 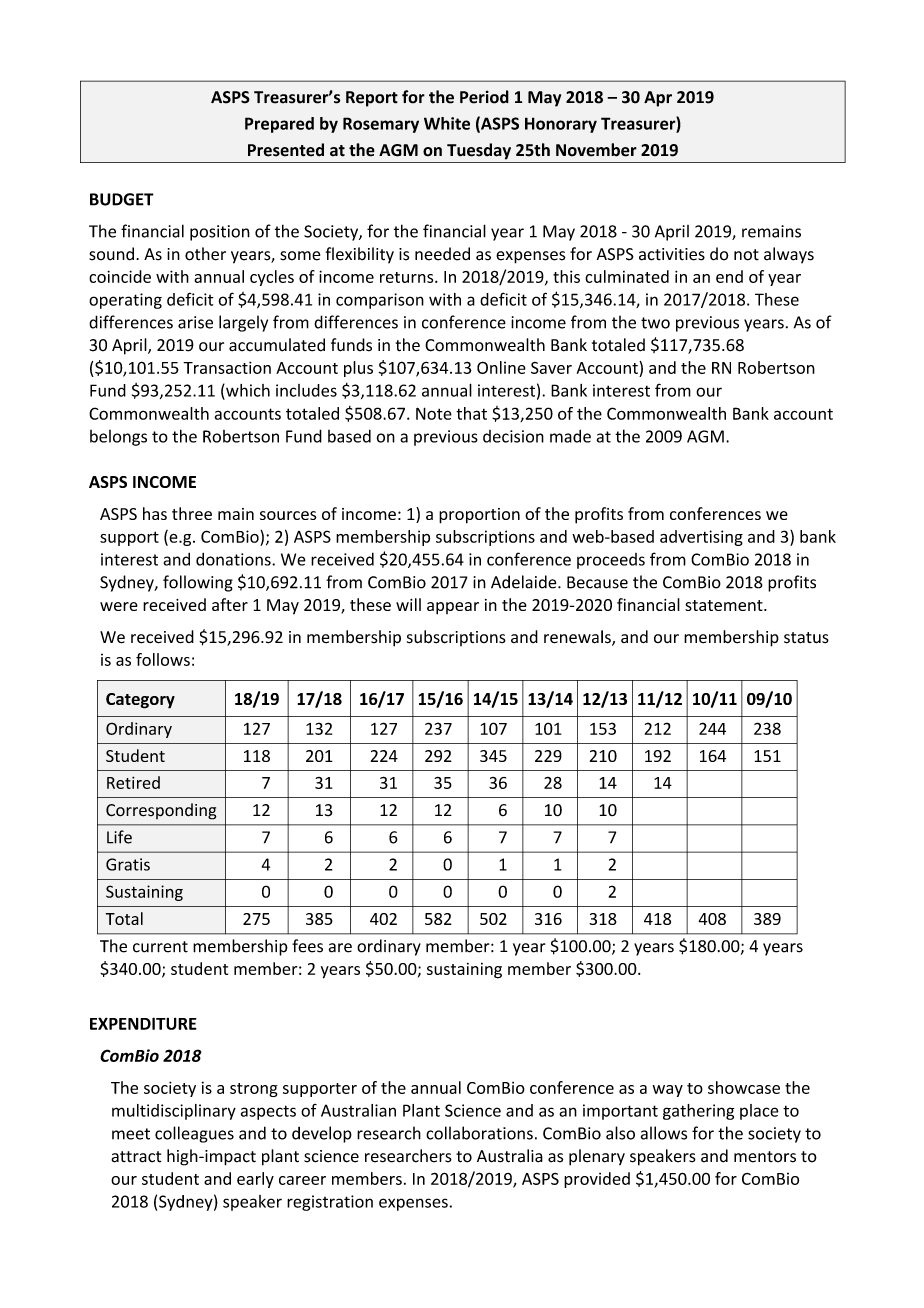 What do you see at coordinates (596, 150) in the screenshot?
I see `November` at bounding box center [596, 150].
